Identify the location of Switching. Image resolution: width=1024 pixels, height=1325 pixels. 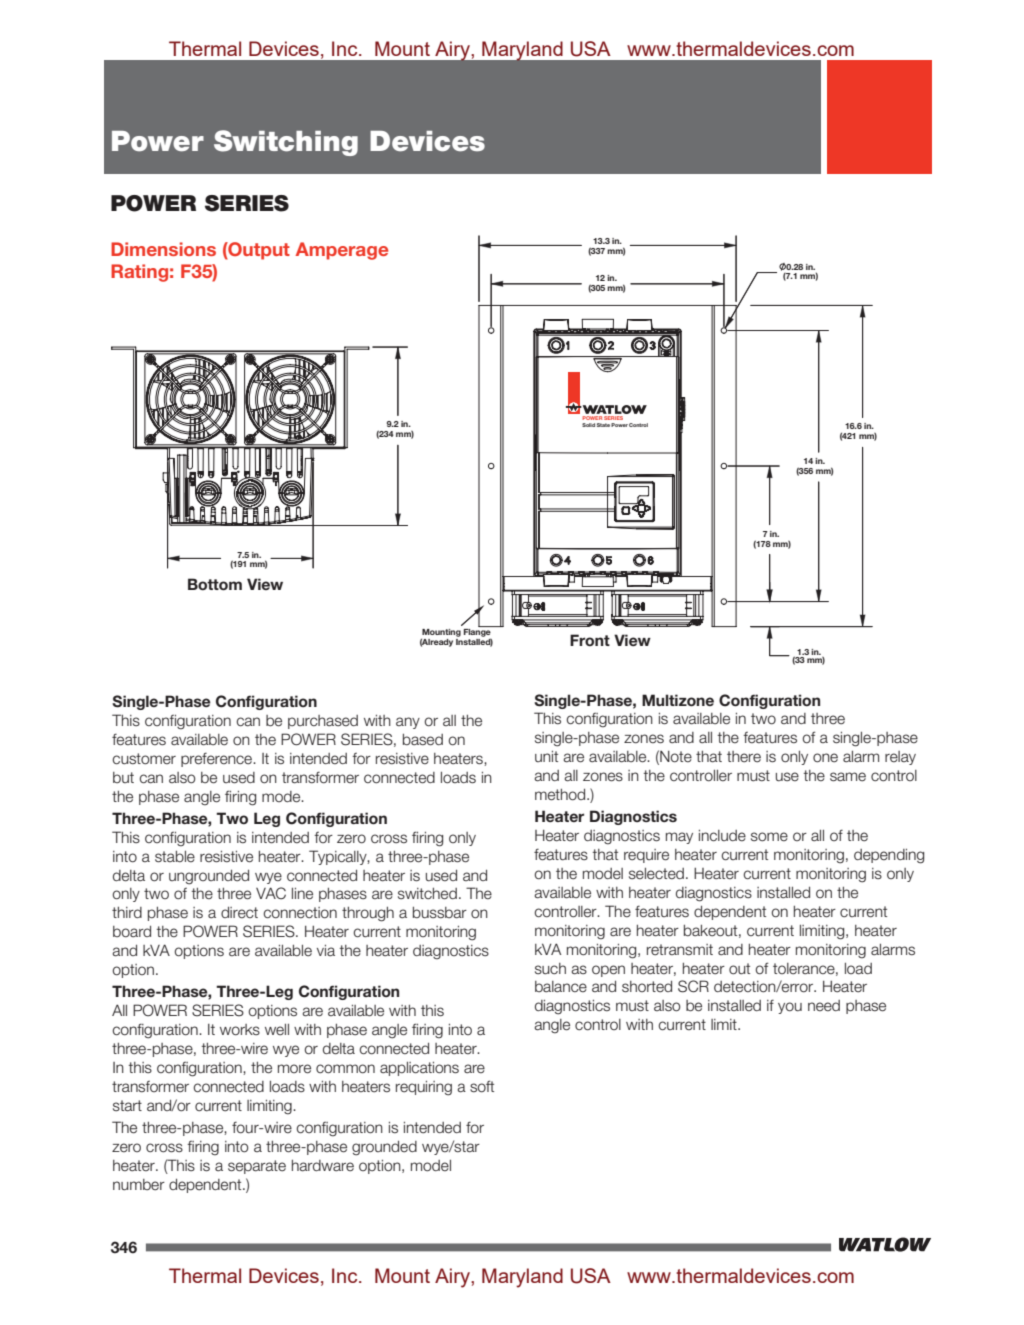
(286, 143).
